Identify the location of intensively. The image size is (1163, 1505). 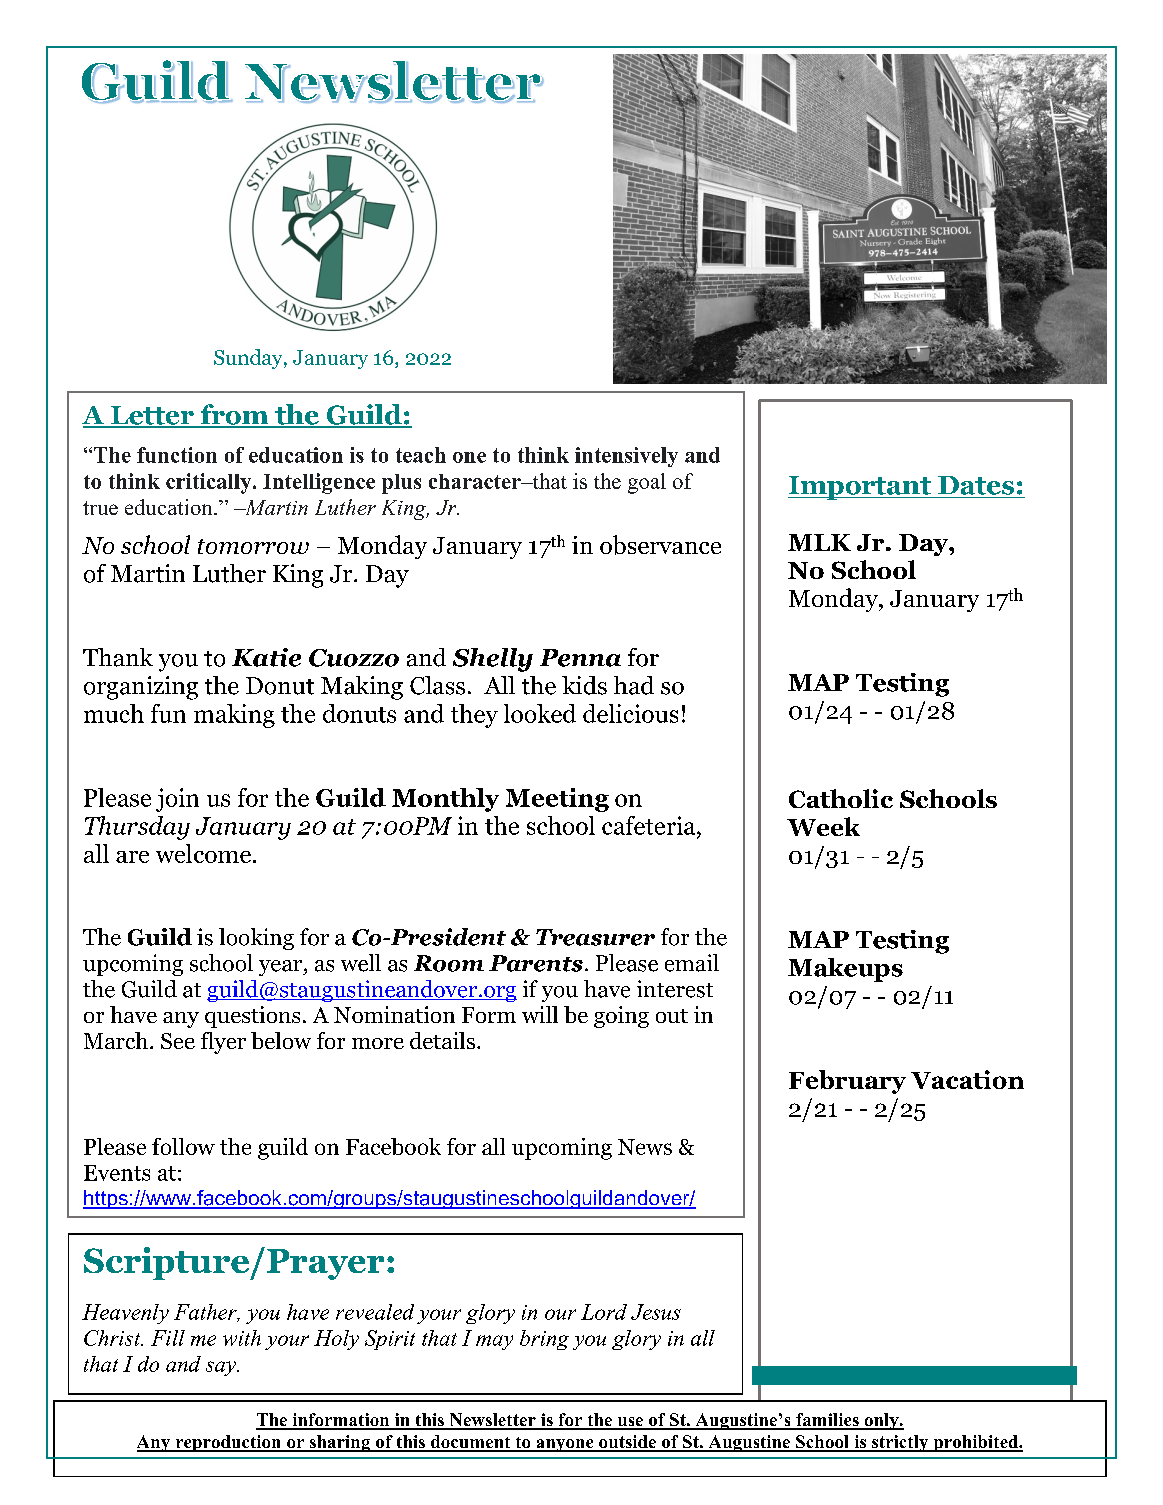
(626, 457).
